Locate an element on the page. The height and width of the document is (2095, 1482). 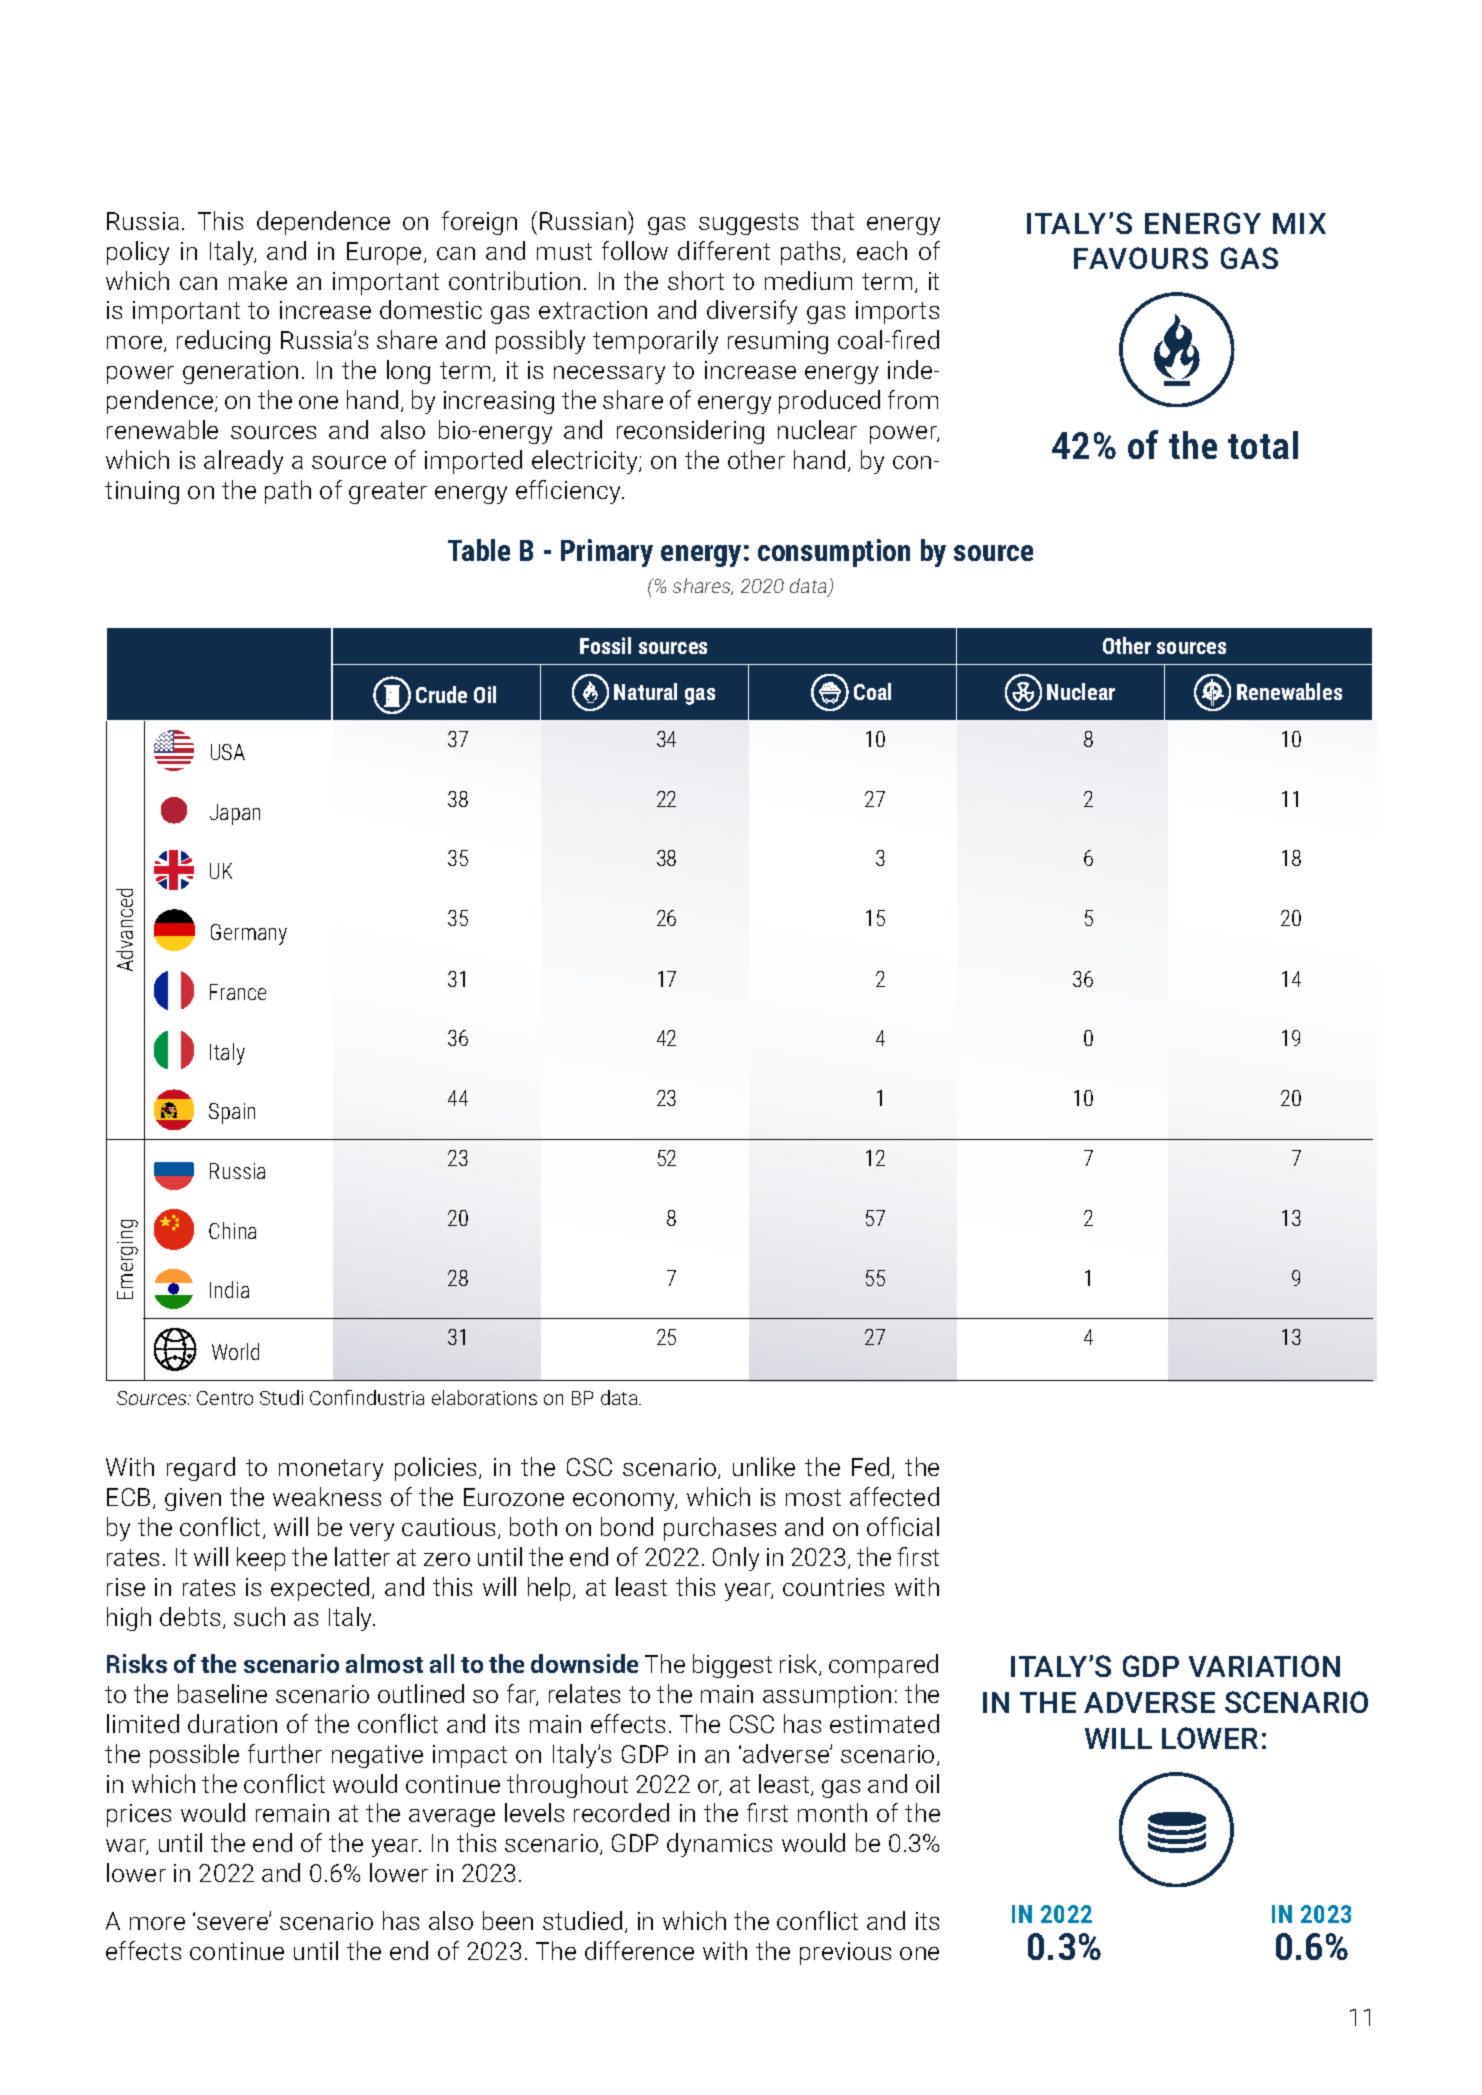
Only is located at coordinates (736, 1559).
